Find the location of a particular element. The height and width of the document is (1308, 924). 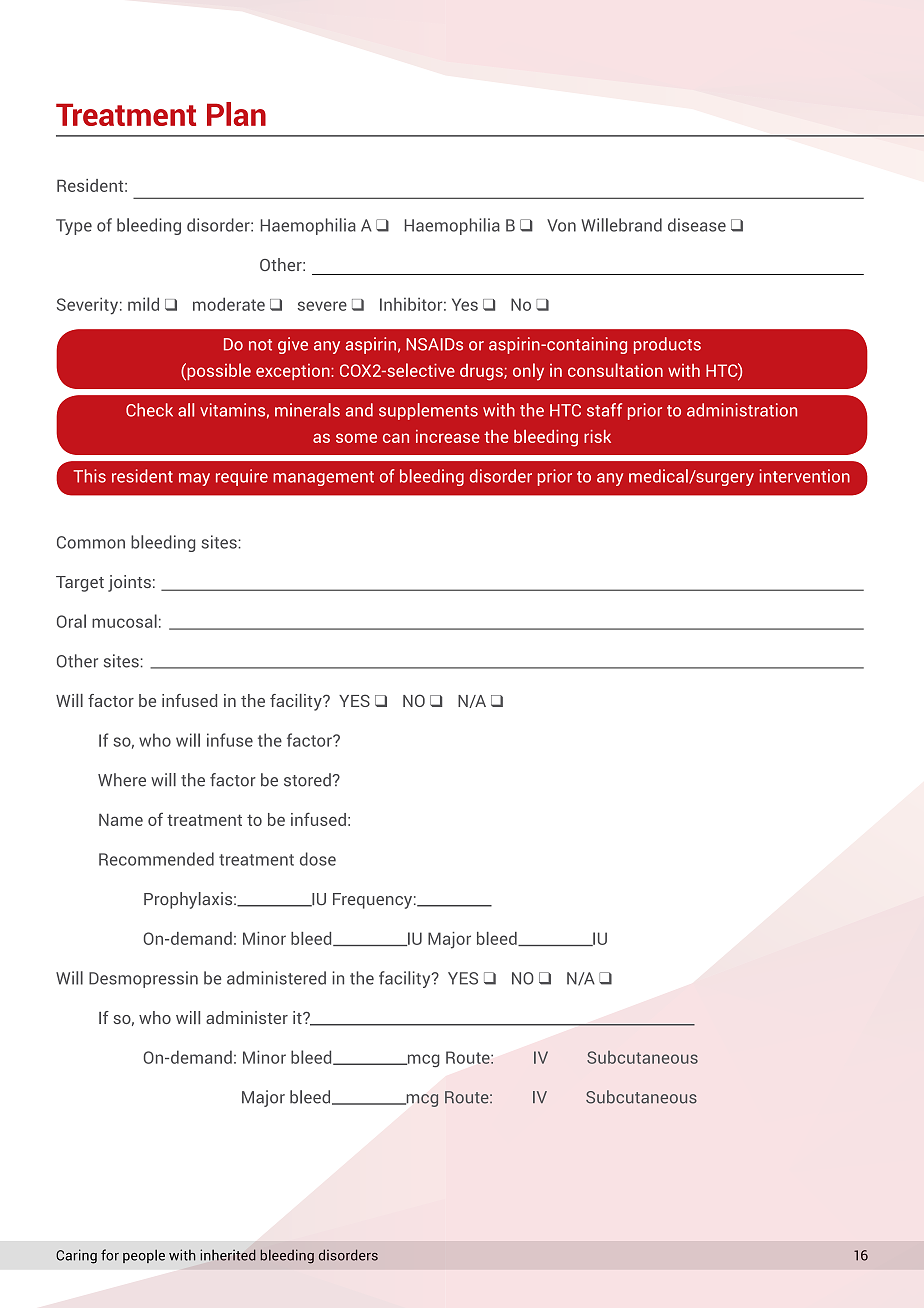

Plan is located at coordinates (236, 114).
